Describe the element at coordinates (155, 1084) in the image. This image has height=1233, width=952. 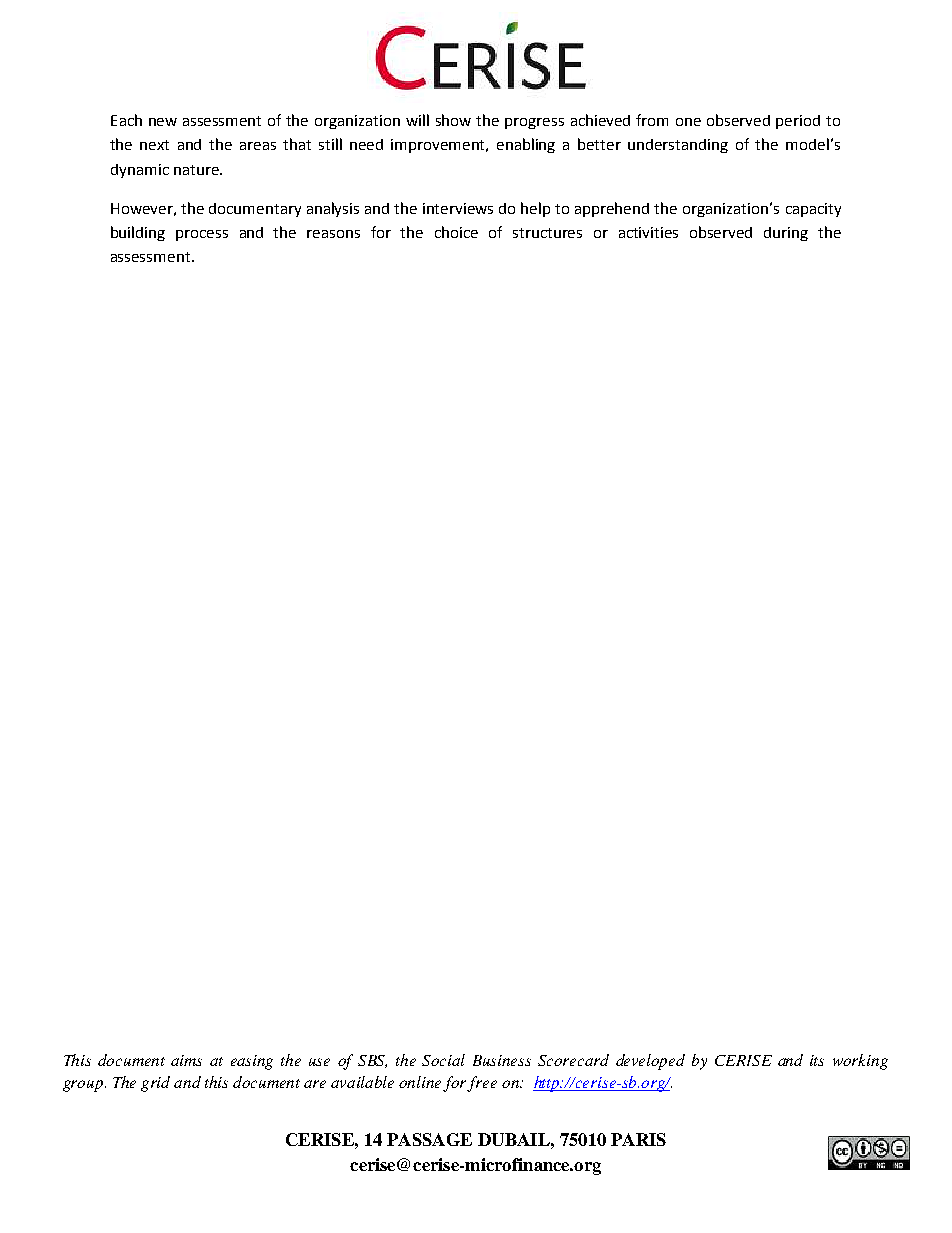
I see `grid` at that location.
